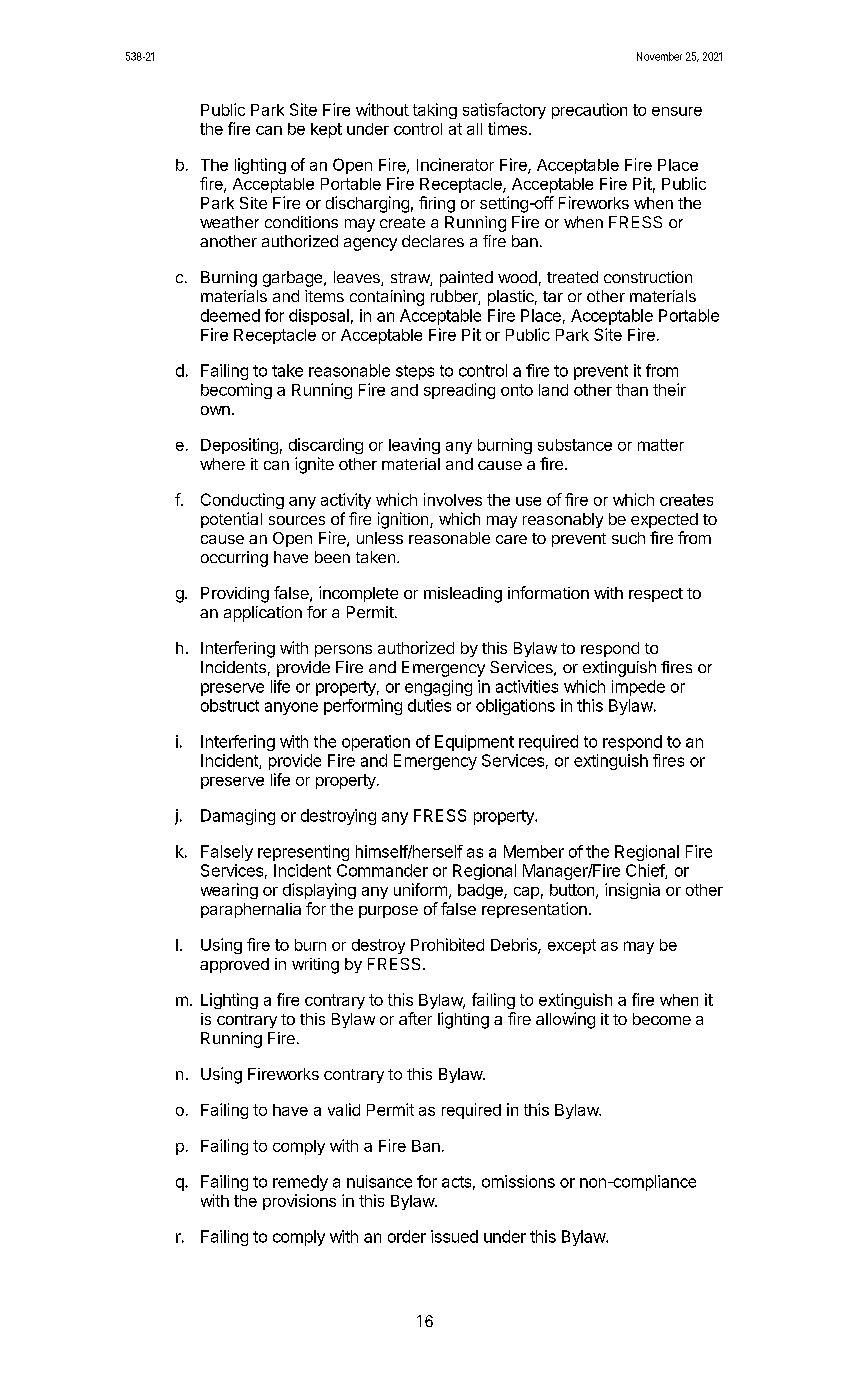 This image has height=1400, width=849. Describe the element at coordinates (589, 111) in the image. I see `precaution` at that location.
